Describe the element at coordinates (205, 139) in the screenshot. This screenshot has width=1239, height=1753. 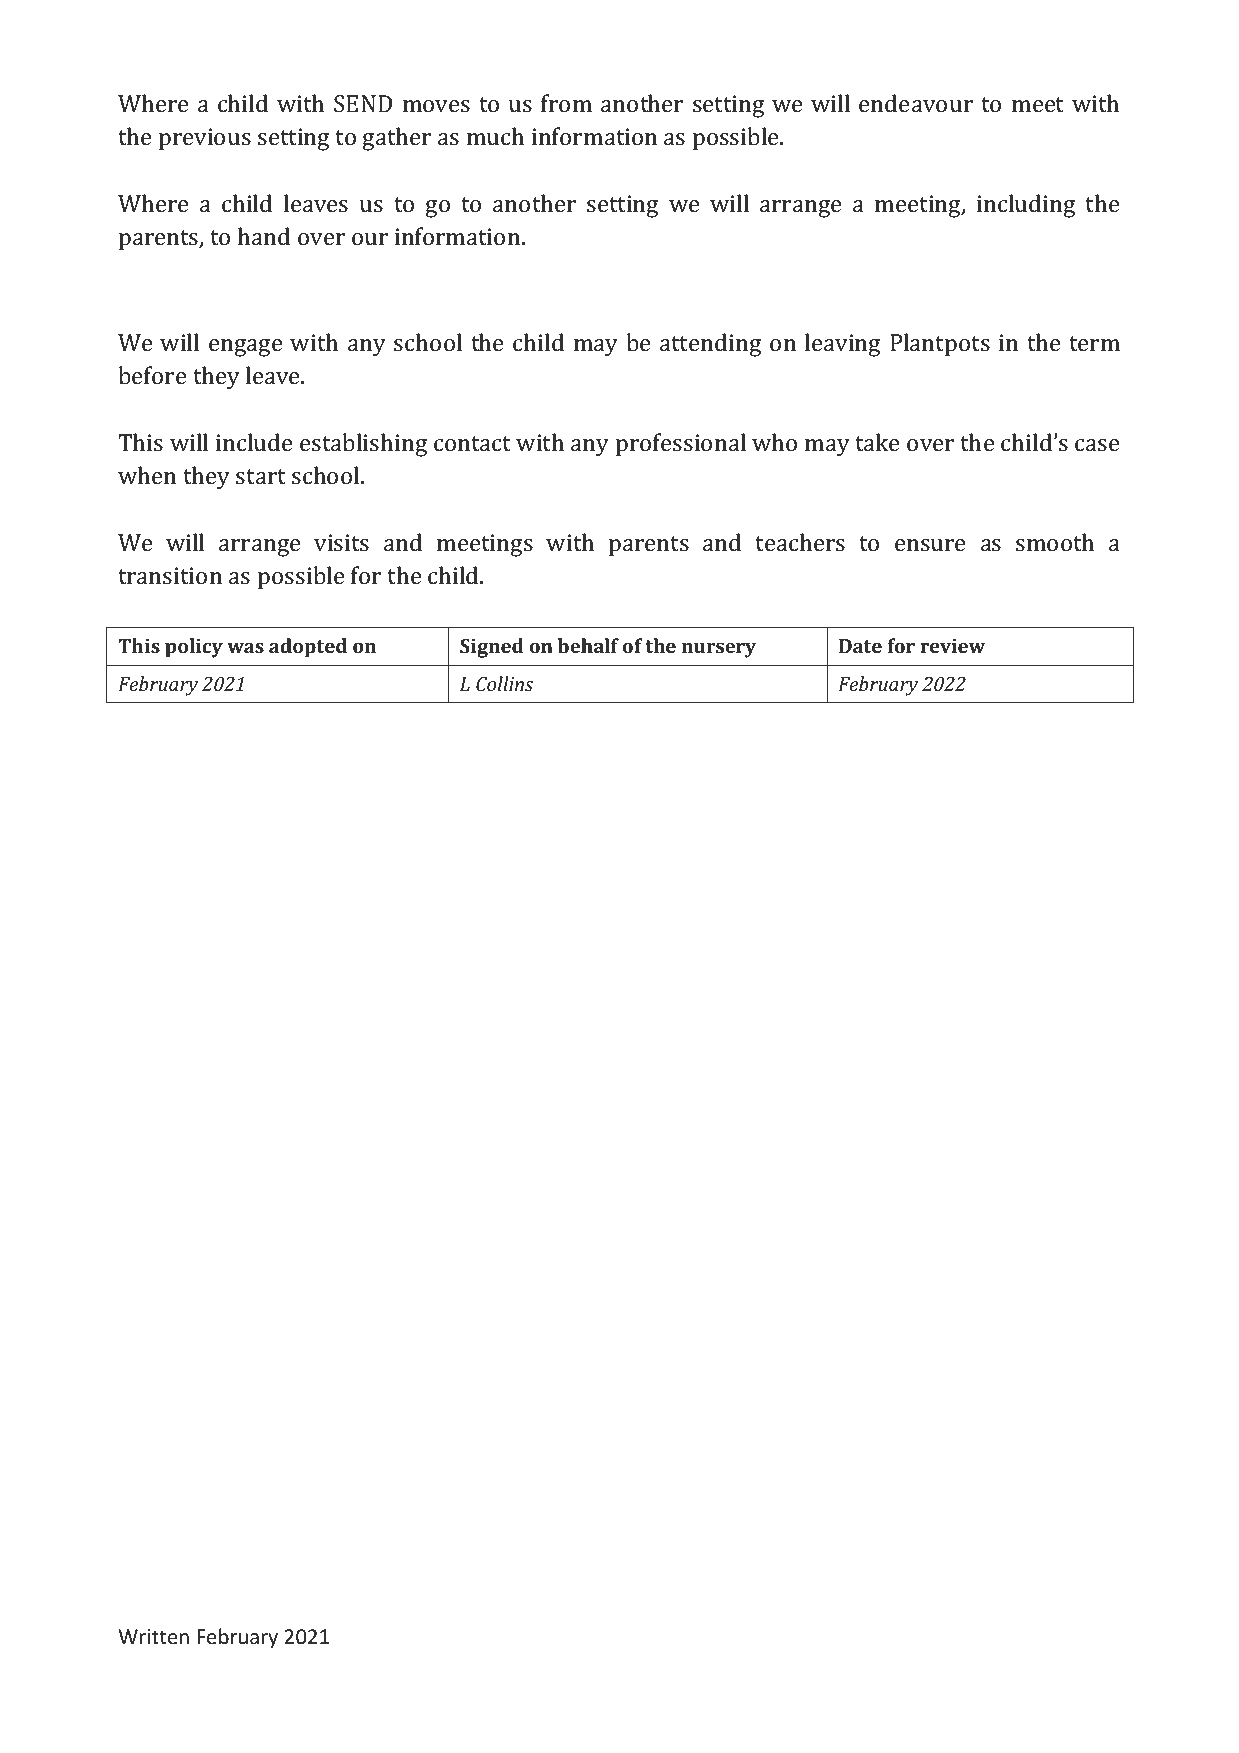
I see `previous` at that location.
